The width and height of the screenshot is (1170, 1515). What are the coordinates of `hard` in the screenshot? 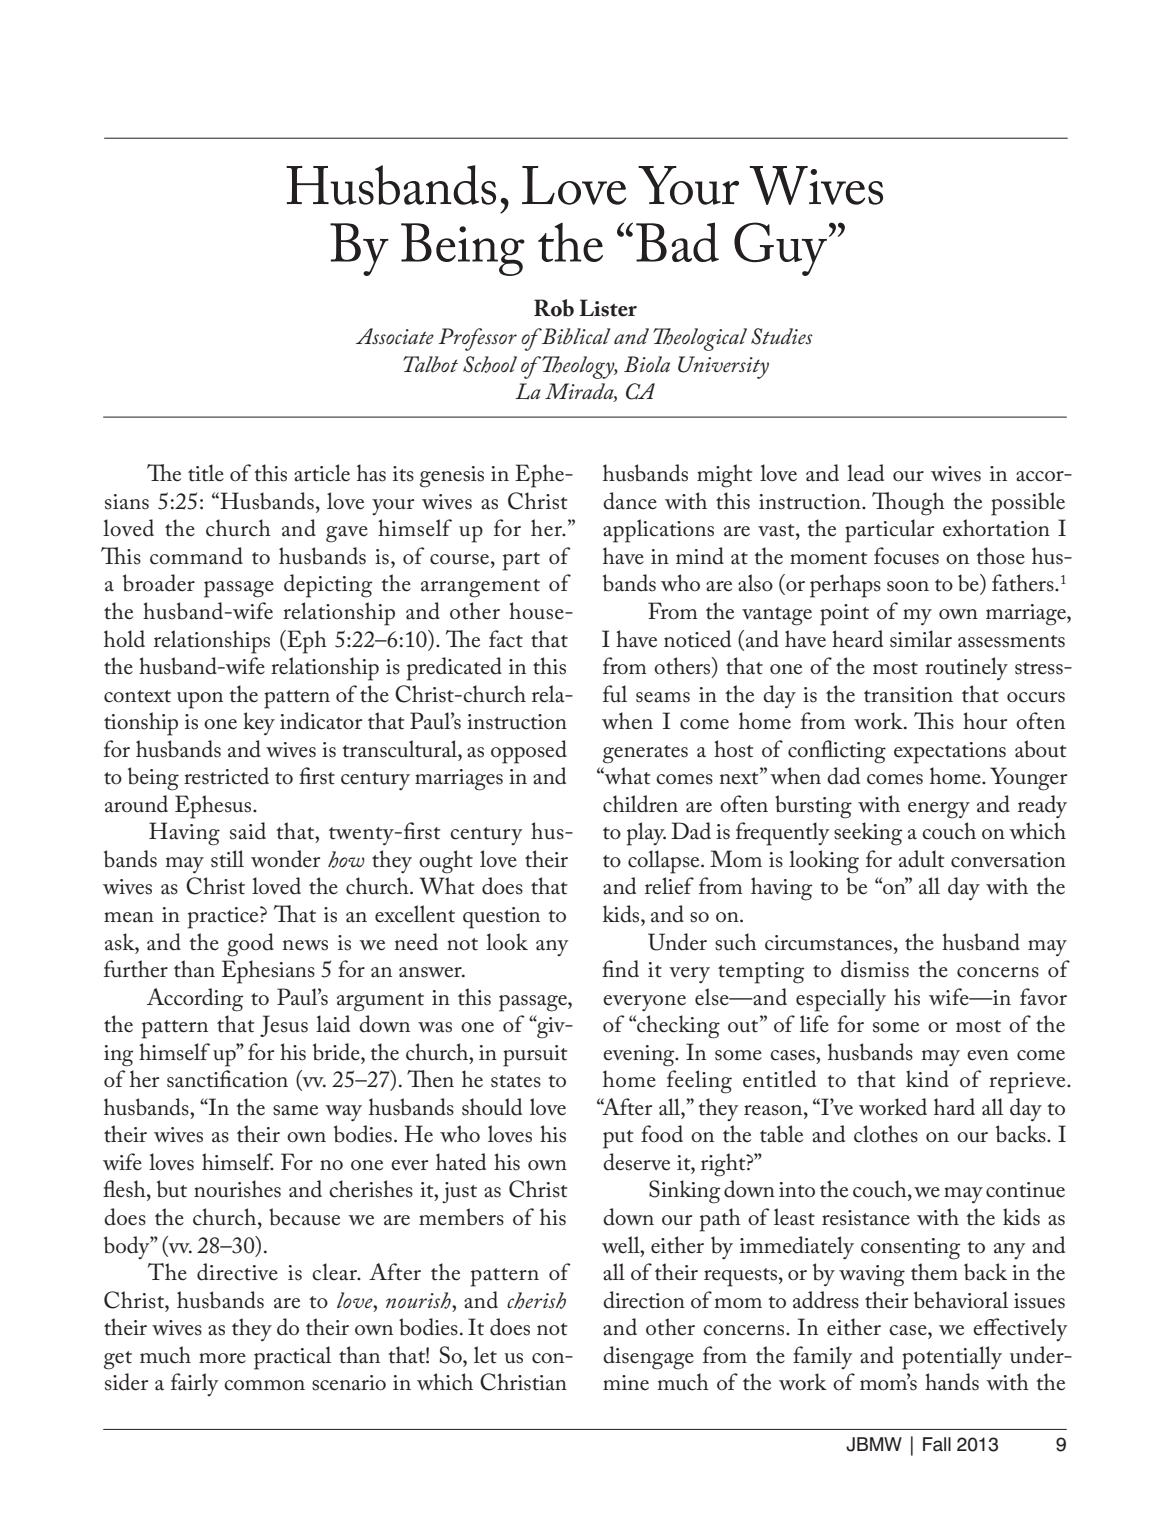 It's located at (954, 1107).
